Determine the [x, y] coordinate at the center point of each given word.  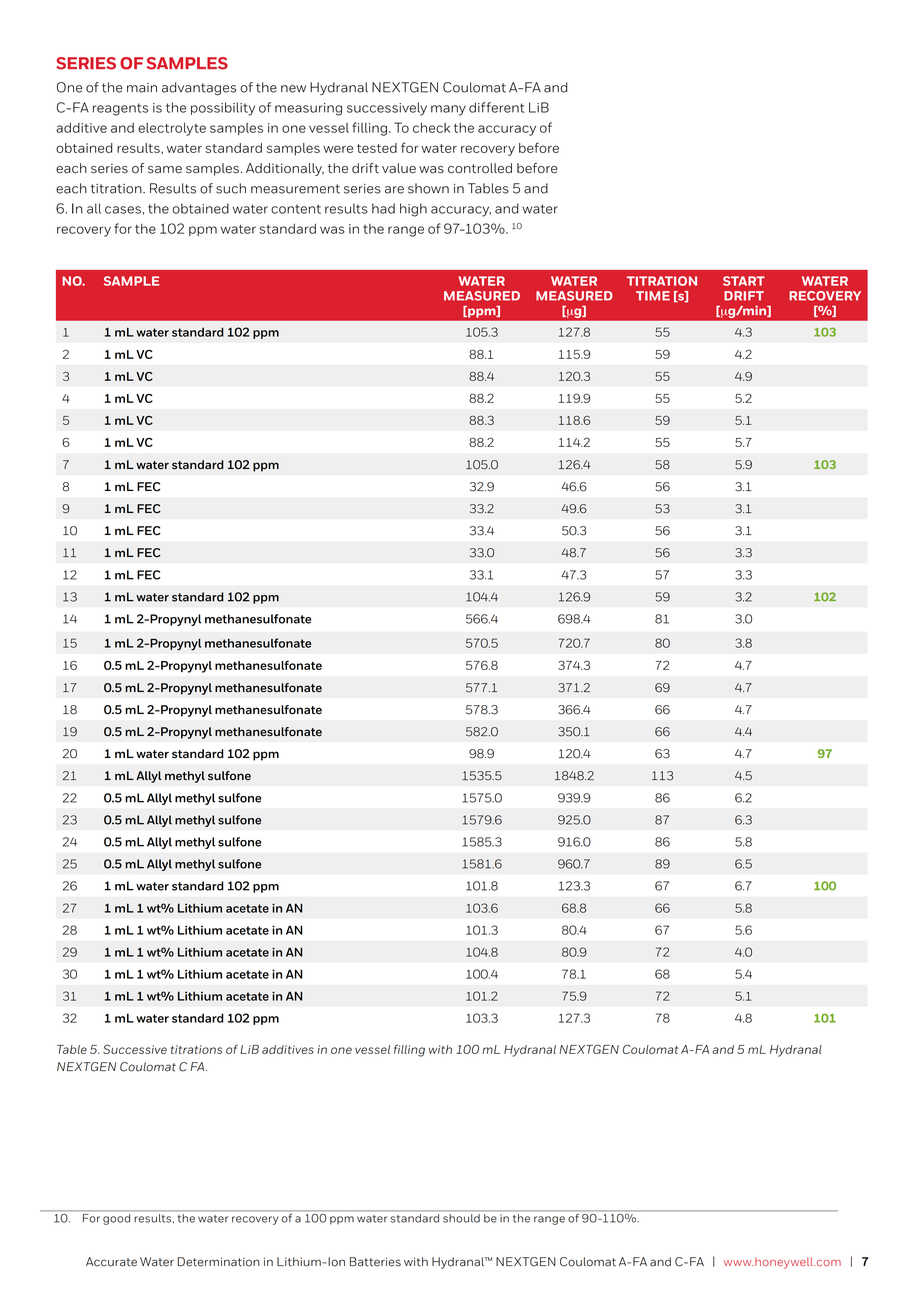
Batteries [375, 1262]
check [431, 128]
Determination [218, 1262]
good [116, 1219]
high [413, 210]
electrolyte [172, 129]
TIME [653, 296]
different [496, 107]
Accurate [111, 1262]
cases [123, 210]
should [461, 1218]
